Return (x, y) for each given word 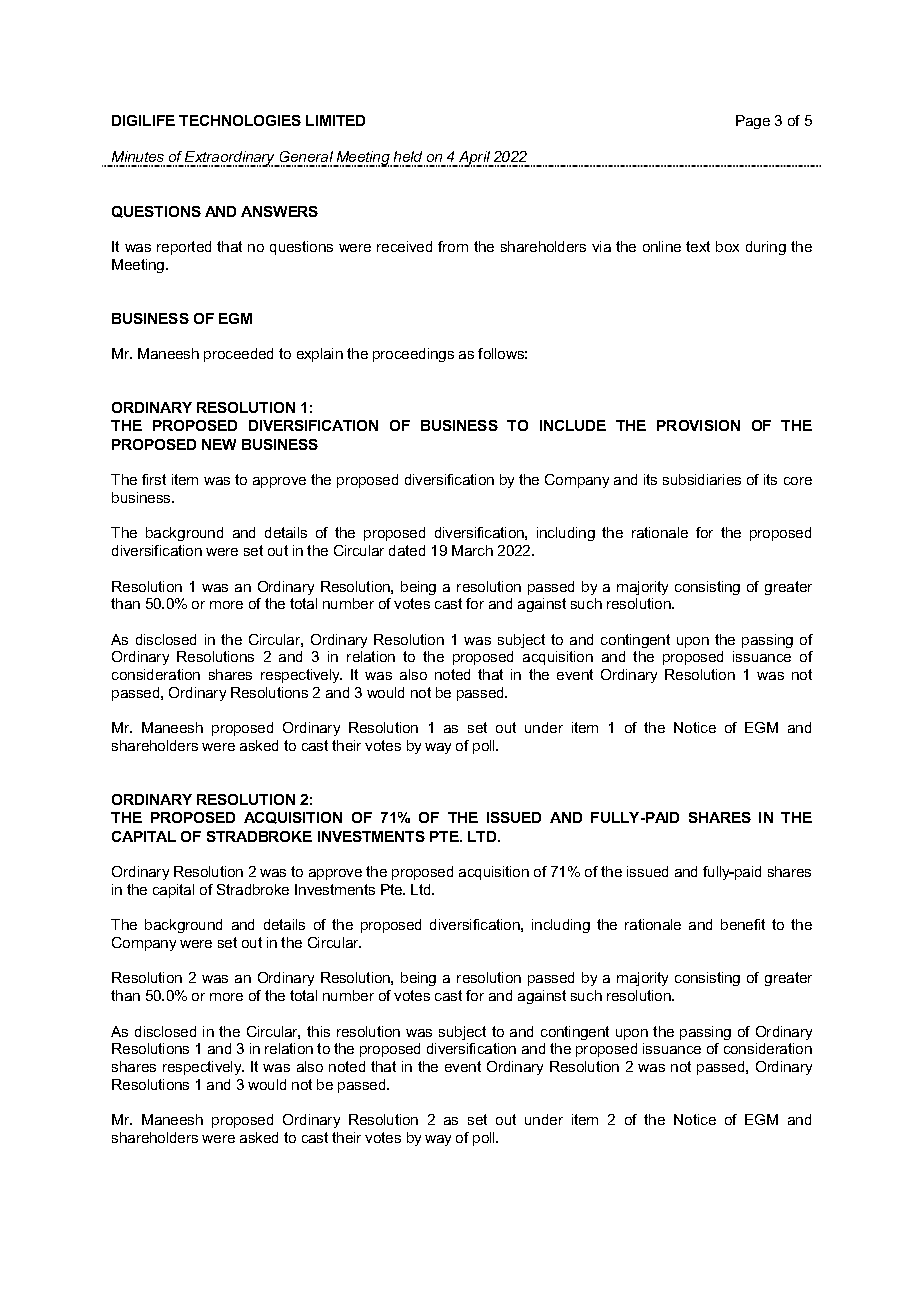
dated (407, 550)
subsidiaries (702, 479)
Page (753, 122)
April (475, 159)
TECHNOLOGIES (240, 120)
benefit (743, 924)
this (318, 1031)
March (472, 550)
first (154, 479)
